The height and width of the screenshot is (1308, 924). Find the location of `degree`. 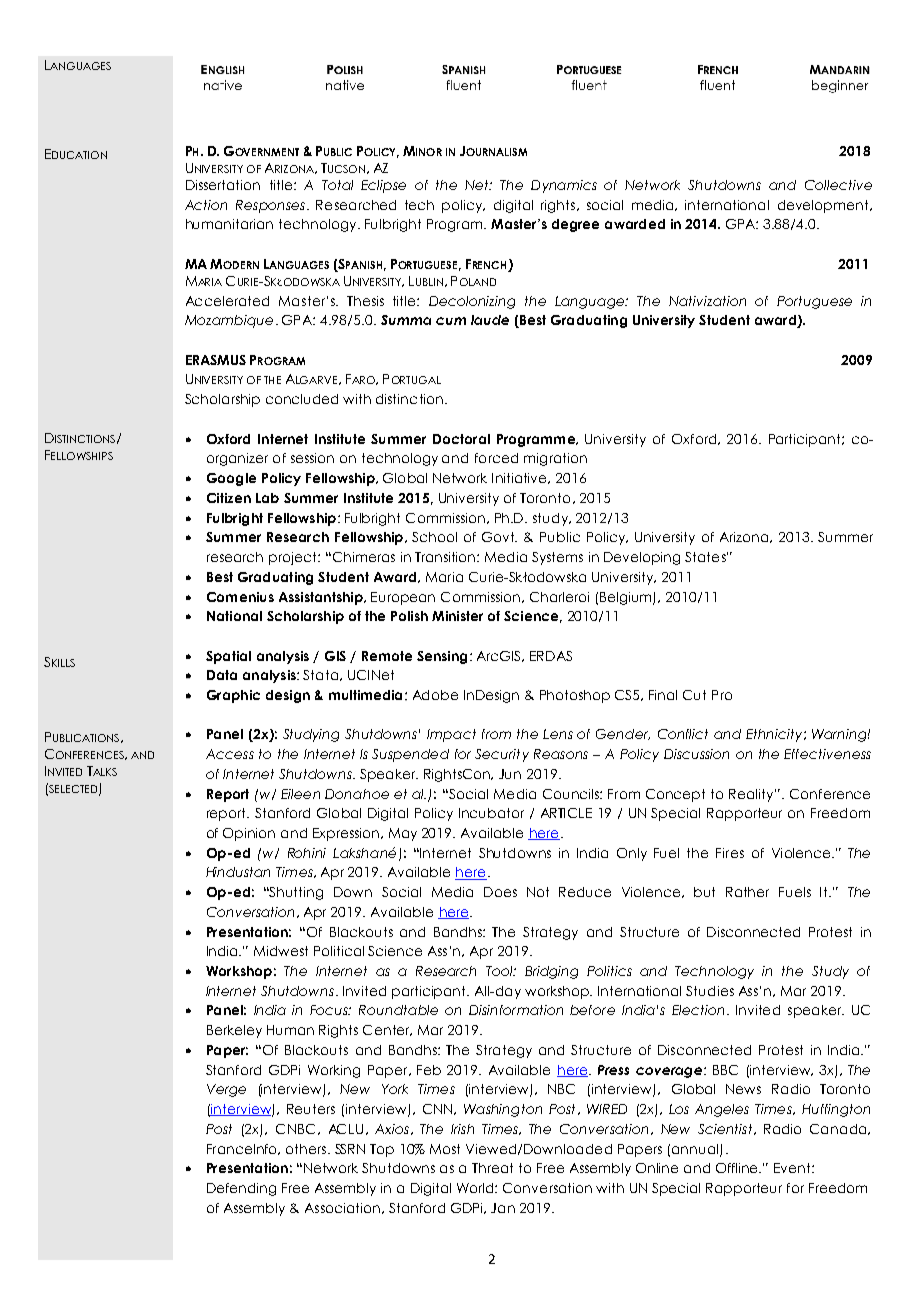

degree is located at coordinates (575, 225).
